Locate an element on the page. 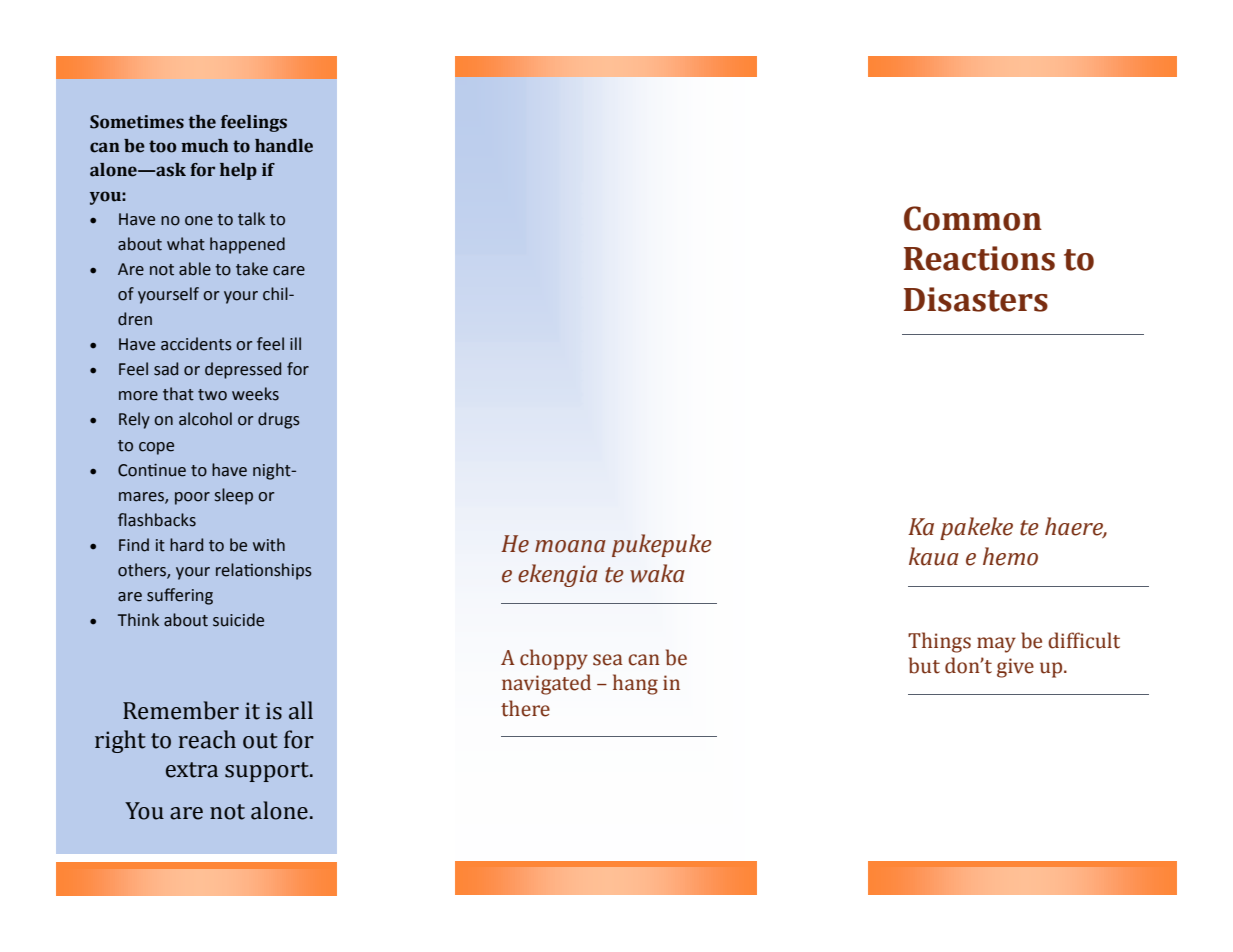 The height and width of the image is (952, 1233). cope is located at coordinates (156, 448).
